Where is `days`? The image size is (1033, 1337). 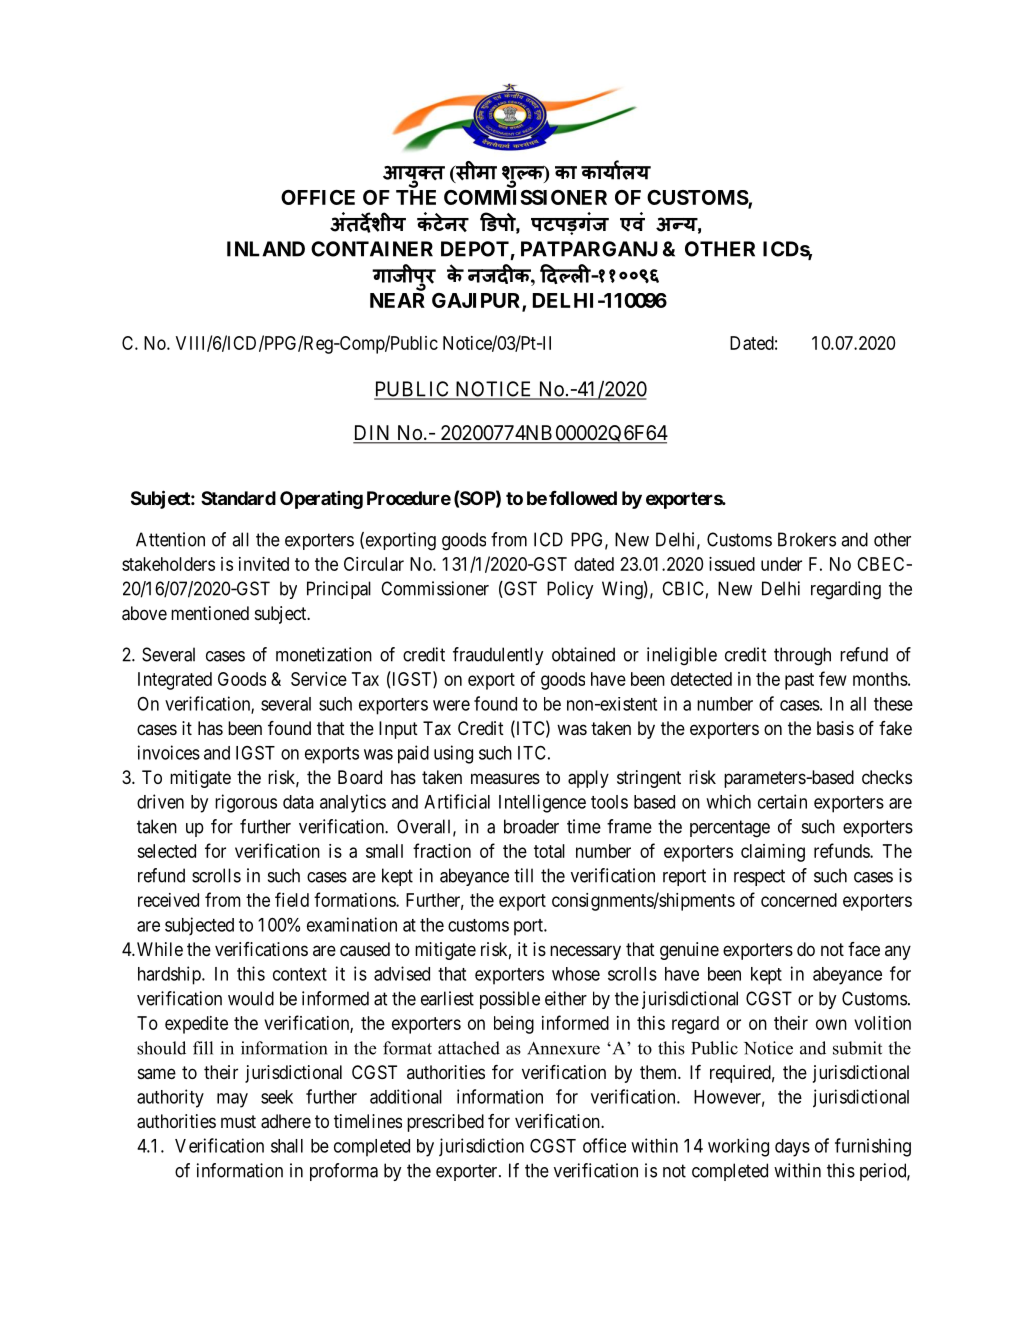 days is located at coordinates (792, 1148).
